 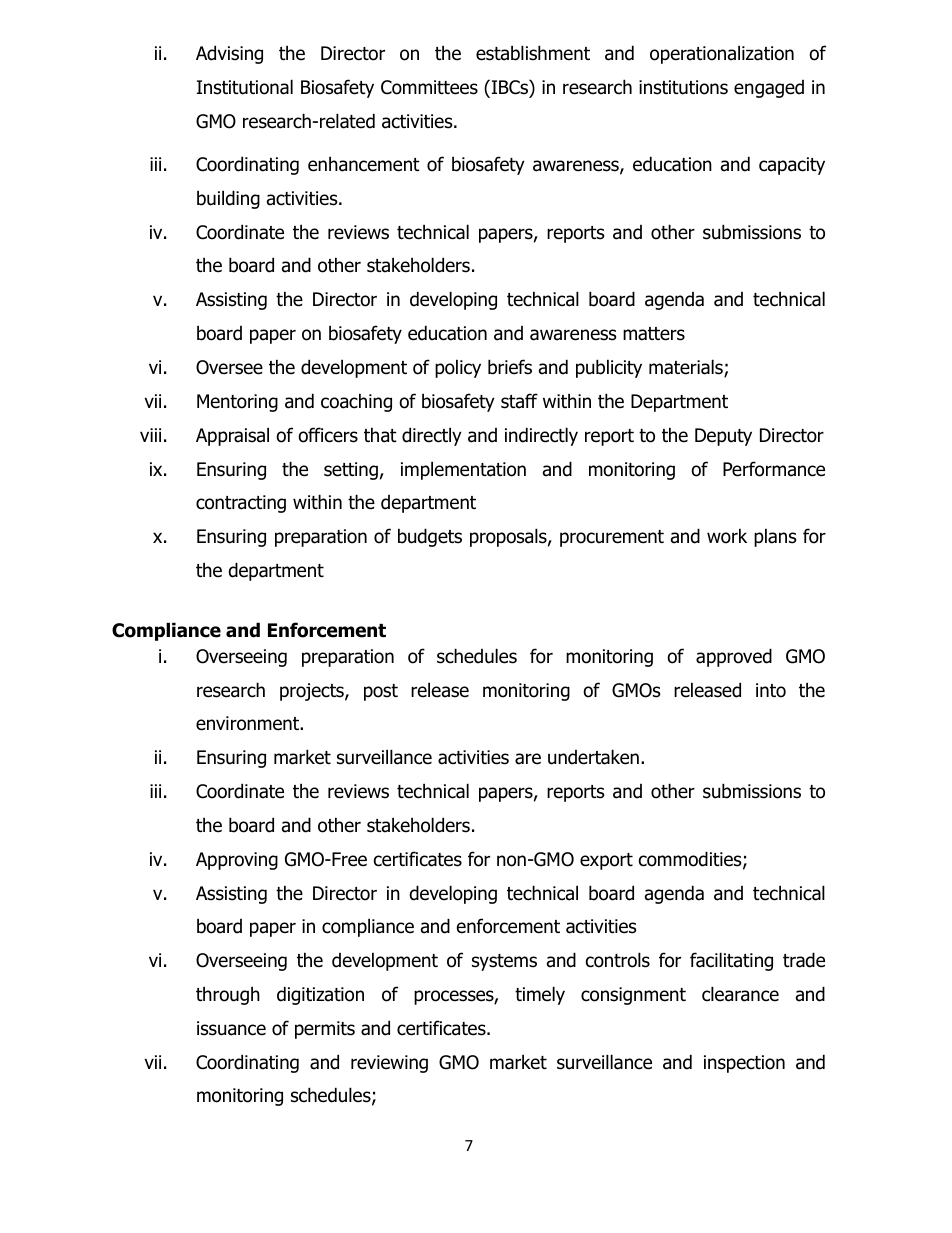 What do you see at coordinates (744, 1064) in the screenshot?
I see `inspection` at bounding box center [744, 1064].
